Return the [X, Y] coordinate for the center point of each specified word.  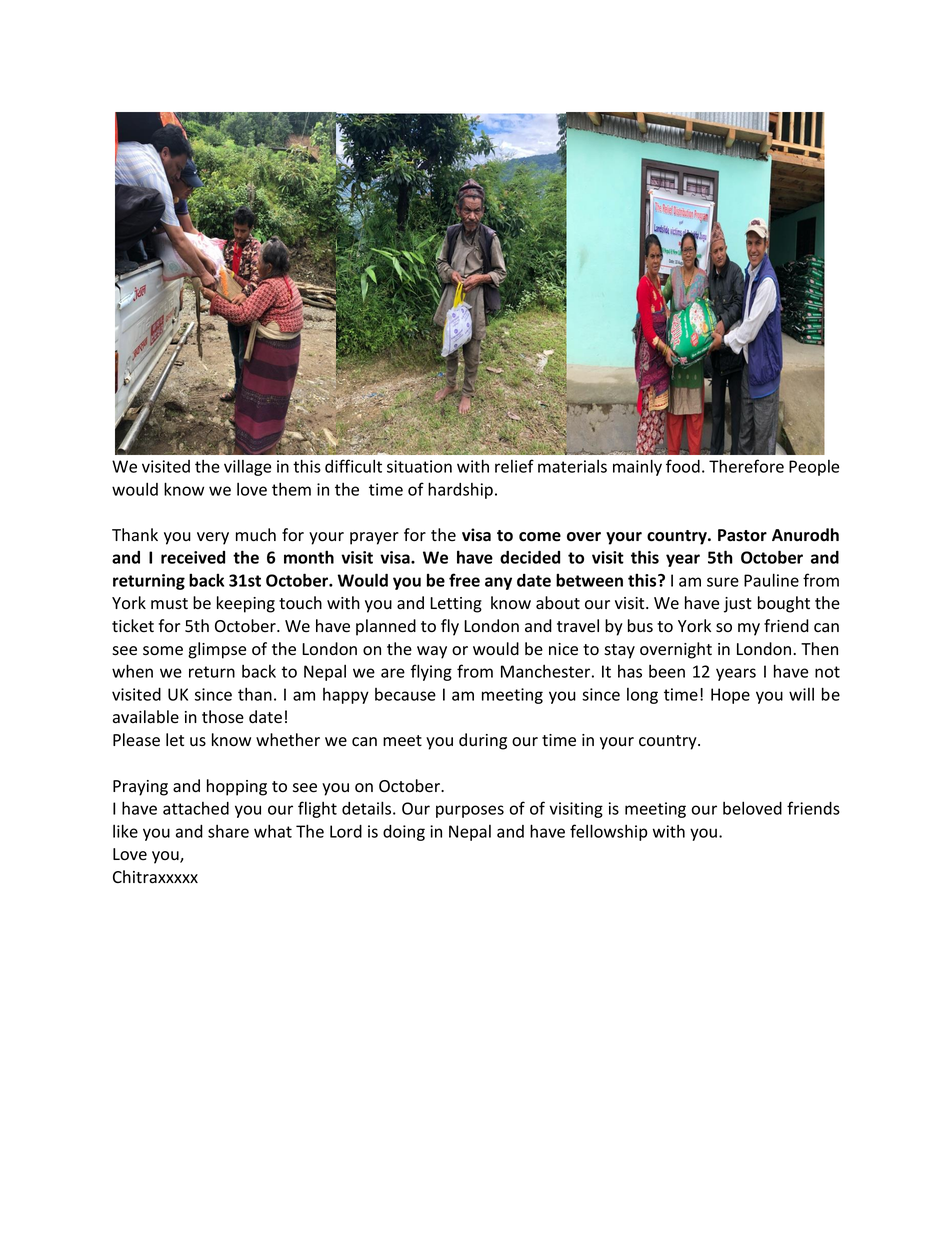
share [228, 831]
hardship [460, 490]
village [247, 467]
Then [819, 649]
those [223, 717]
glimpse [217, 650]
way [432, 652]
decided [530, 557]
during [483, 741]
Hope [730, 696]
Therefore [746, 466]
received [193, 557]
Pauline [771, 580]
